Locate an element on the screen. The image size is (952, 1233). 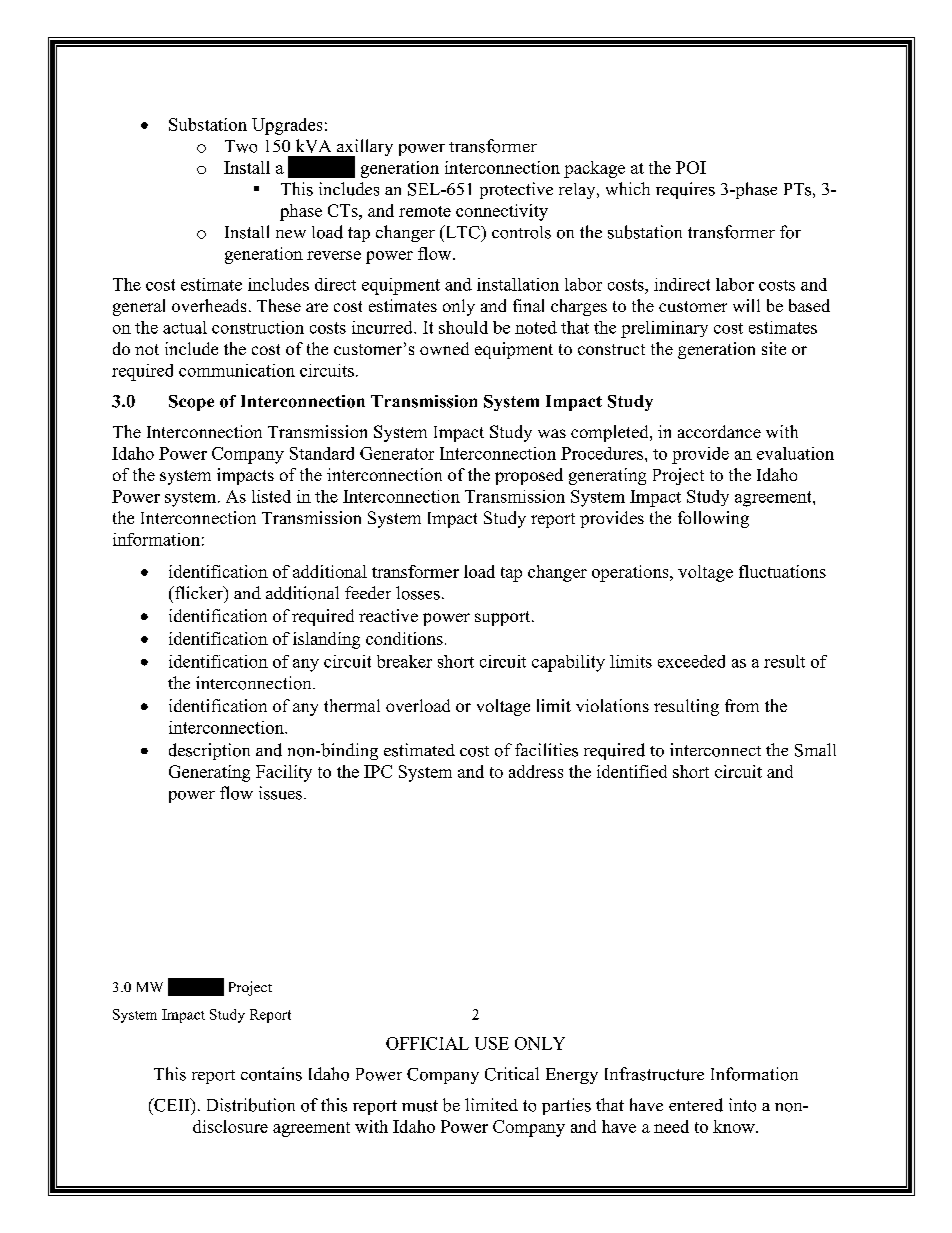
flicker is located at coordinates (198, 592).
